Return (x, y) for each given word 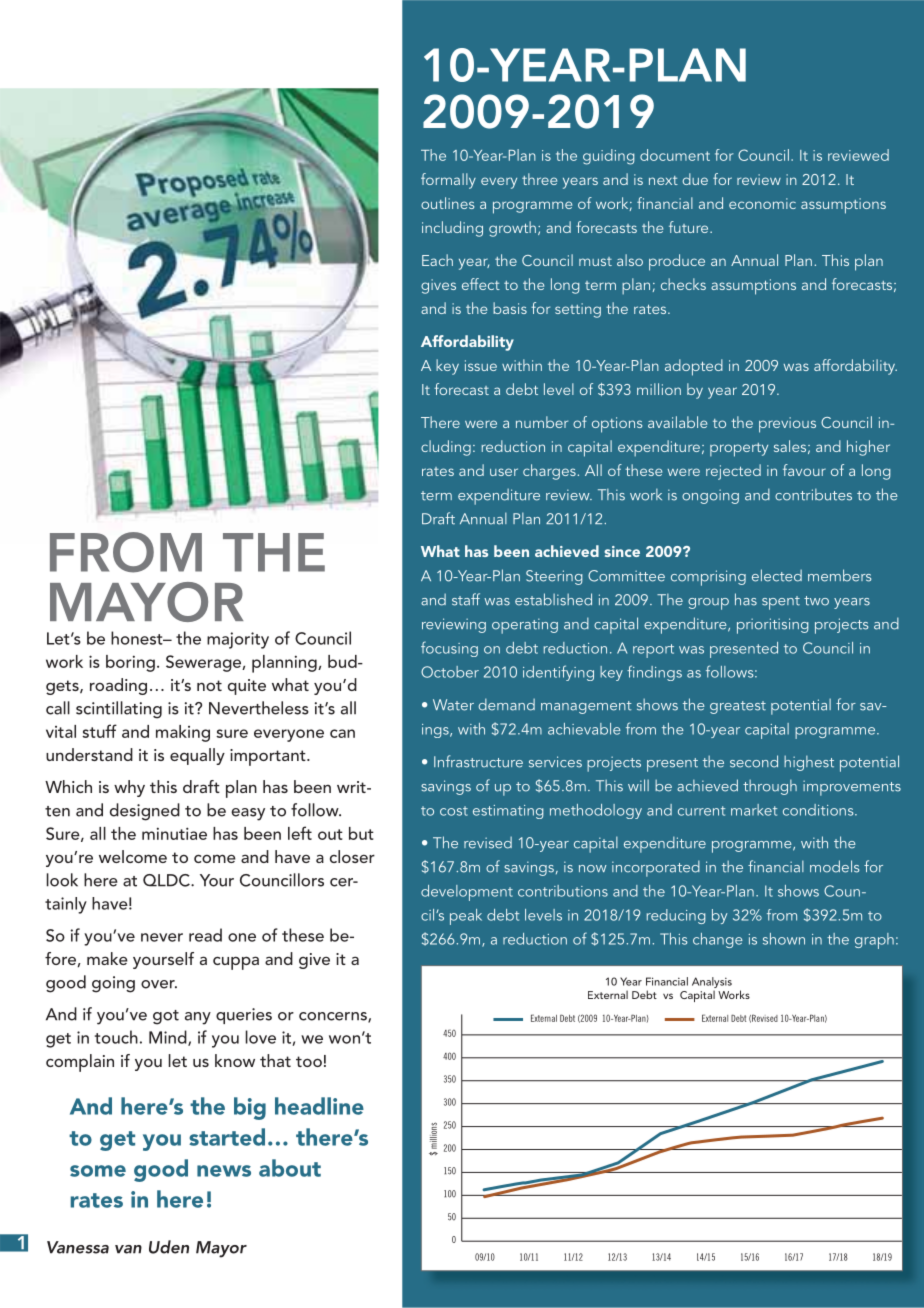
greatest (738, 707)
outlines (447, 203)
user (504, 472)
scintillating (119, 710)
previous (787, 425)
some (98, 1171)
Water (453, 705)
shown (784, 939)
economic (762, 203)
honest (138, 638)
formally (448, 181)
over (159, 984)
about (290, 1168)
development (467, 893)
